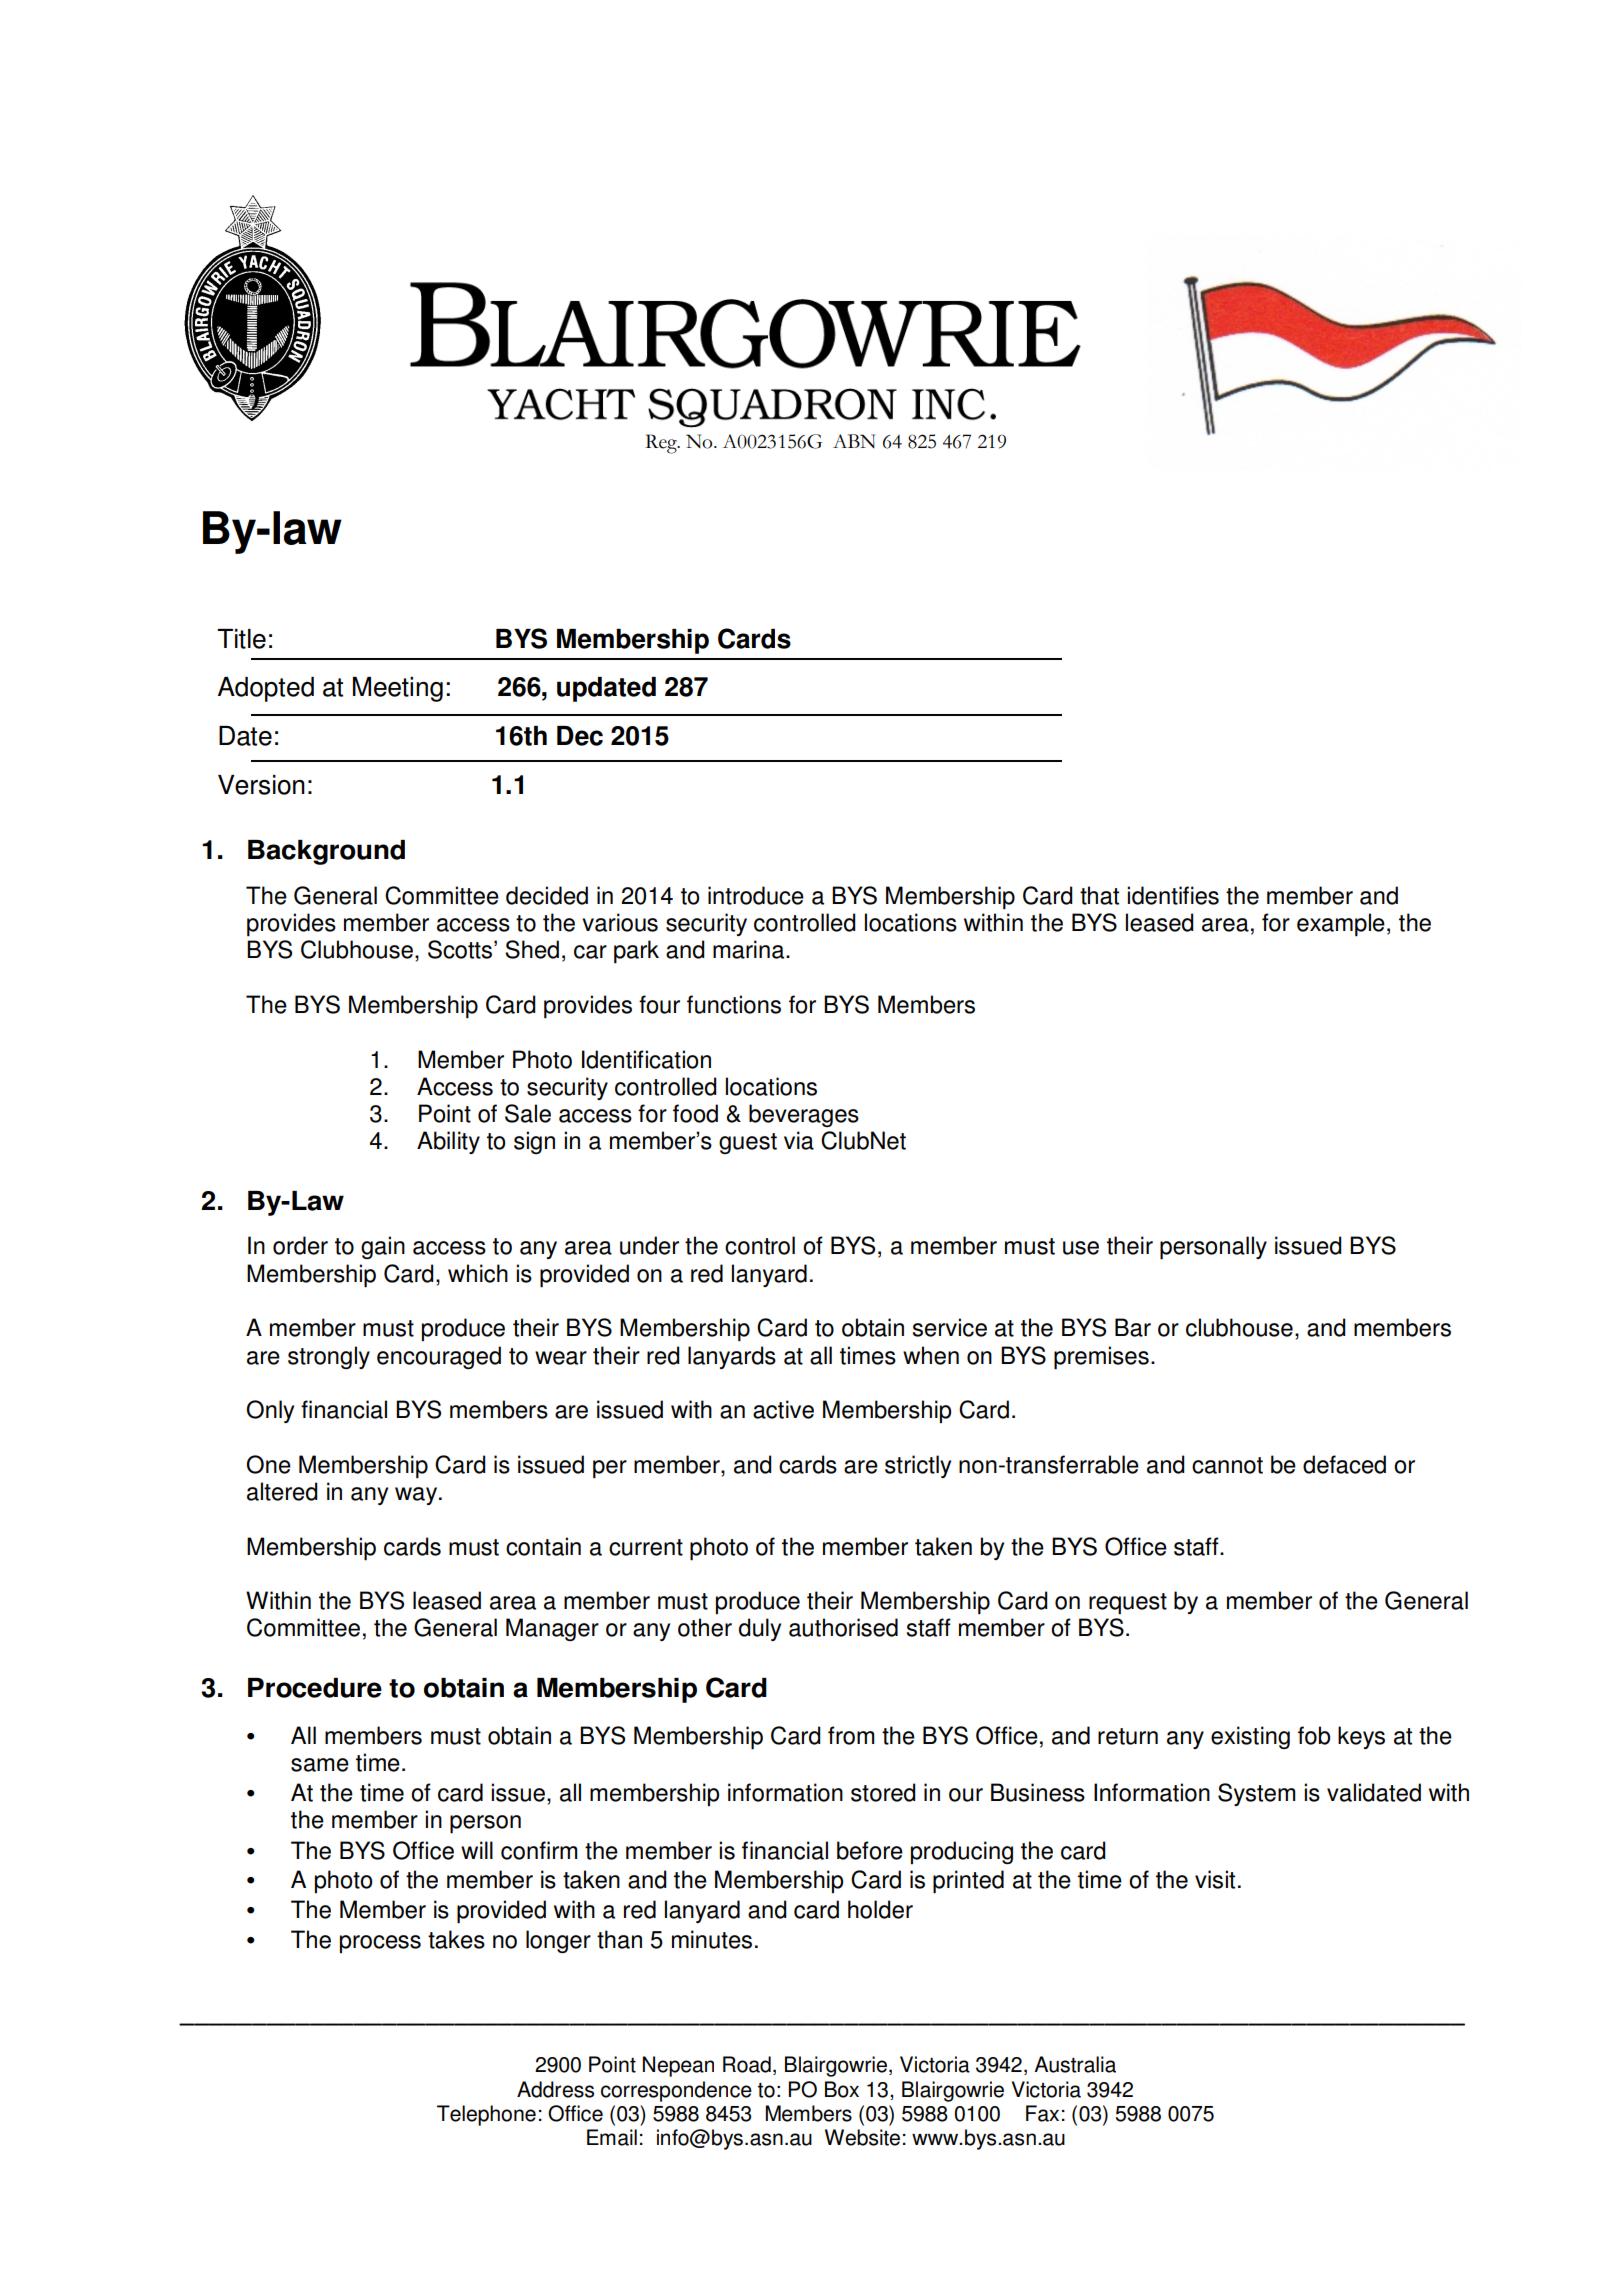 This screenshot has width=1612, height=2281. I want to click on cannot, so click(1227, 1465).
